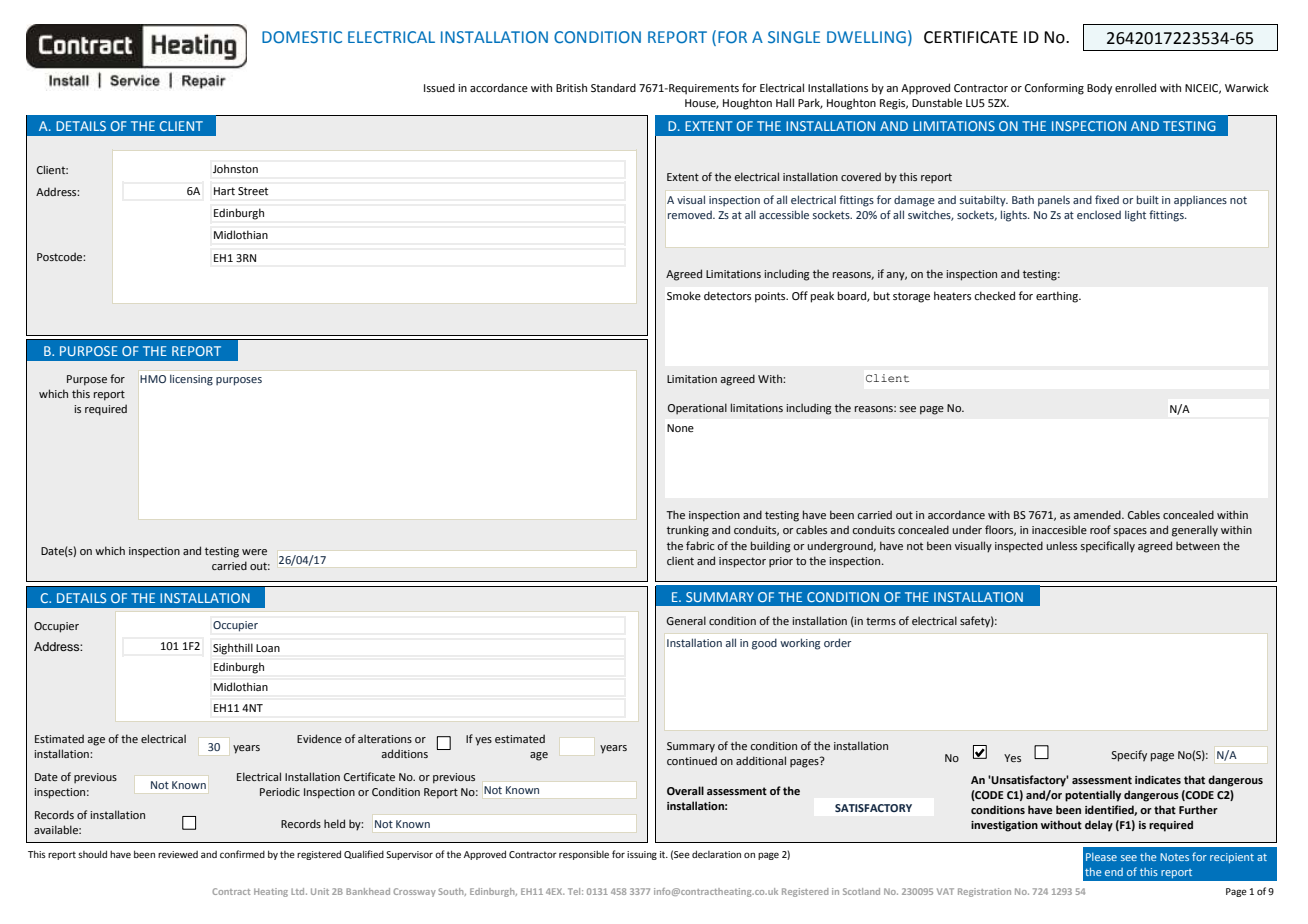 This image has height=924, width=1308. What do you see at coordinates (1099, 89) in the image?
I see `Body` at bounding box center [1099, 89].
